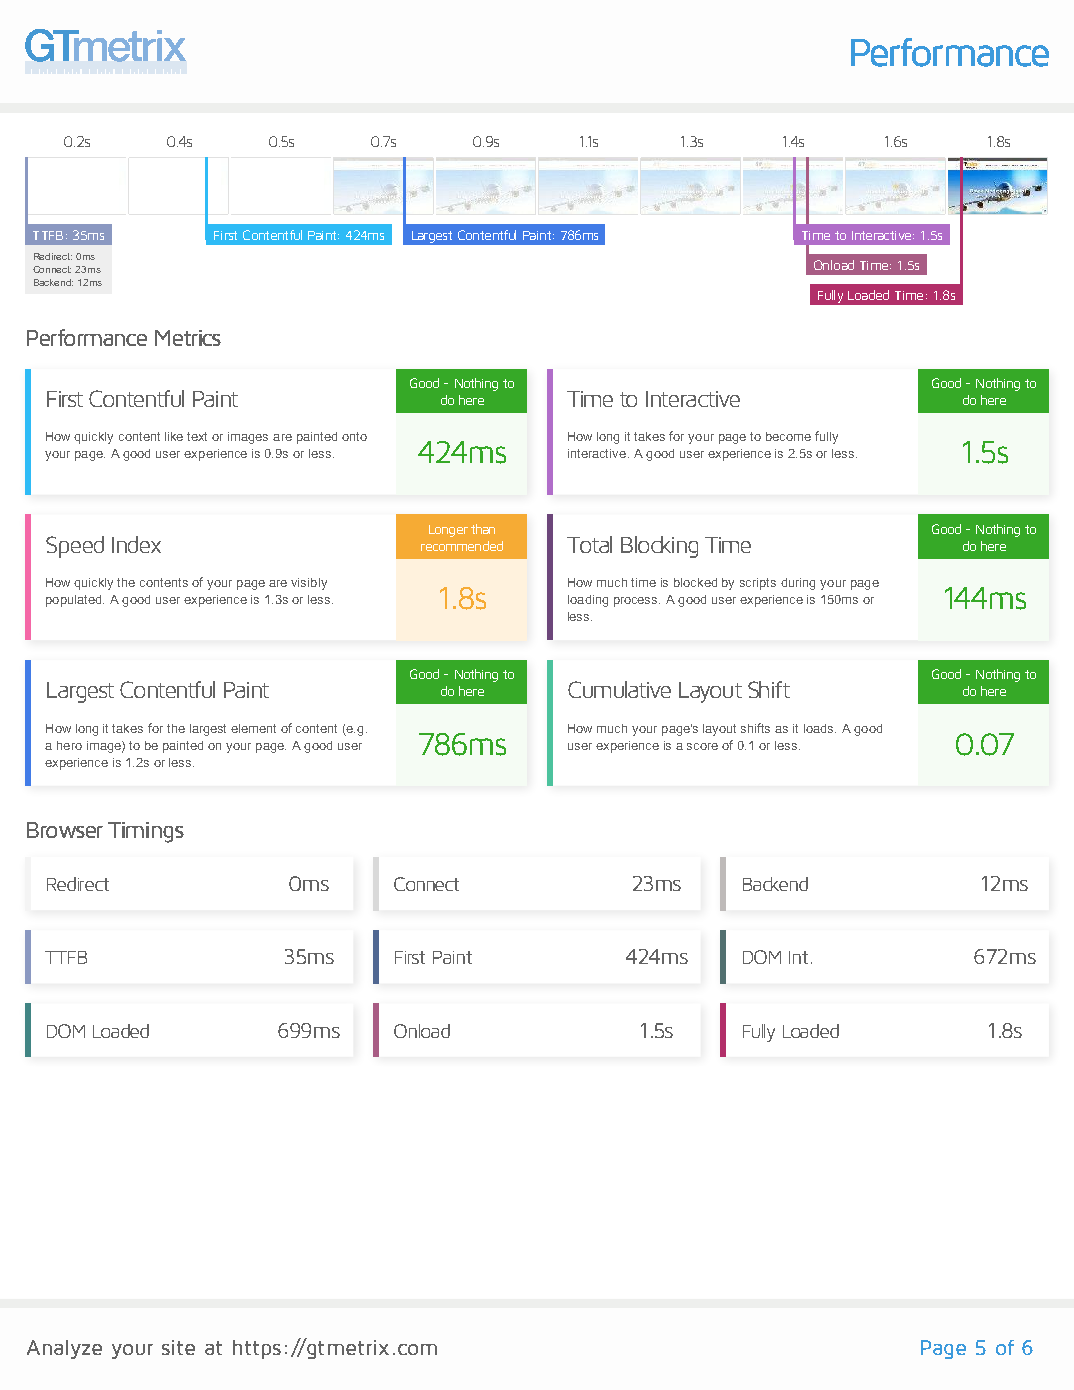 This page has width=1074, height=1390. Describe the element at coordinates (354, 436) in the page. I see `onto` at that location.
